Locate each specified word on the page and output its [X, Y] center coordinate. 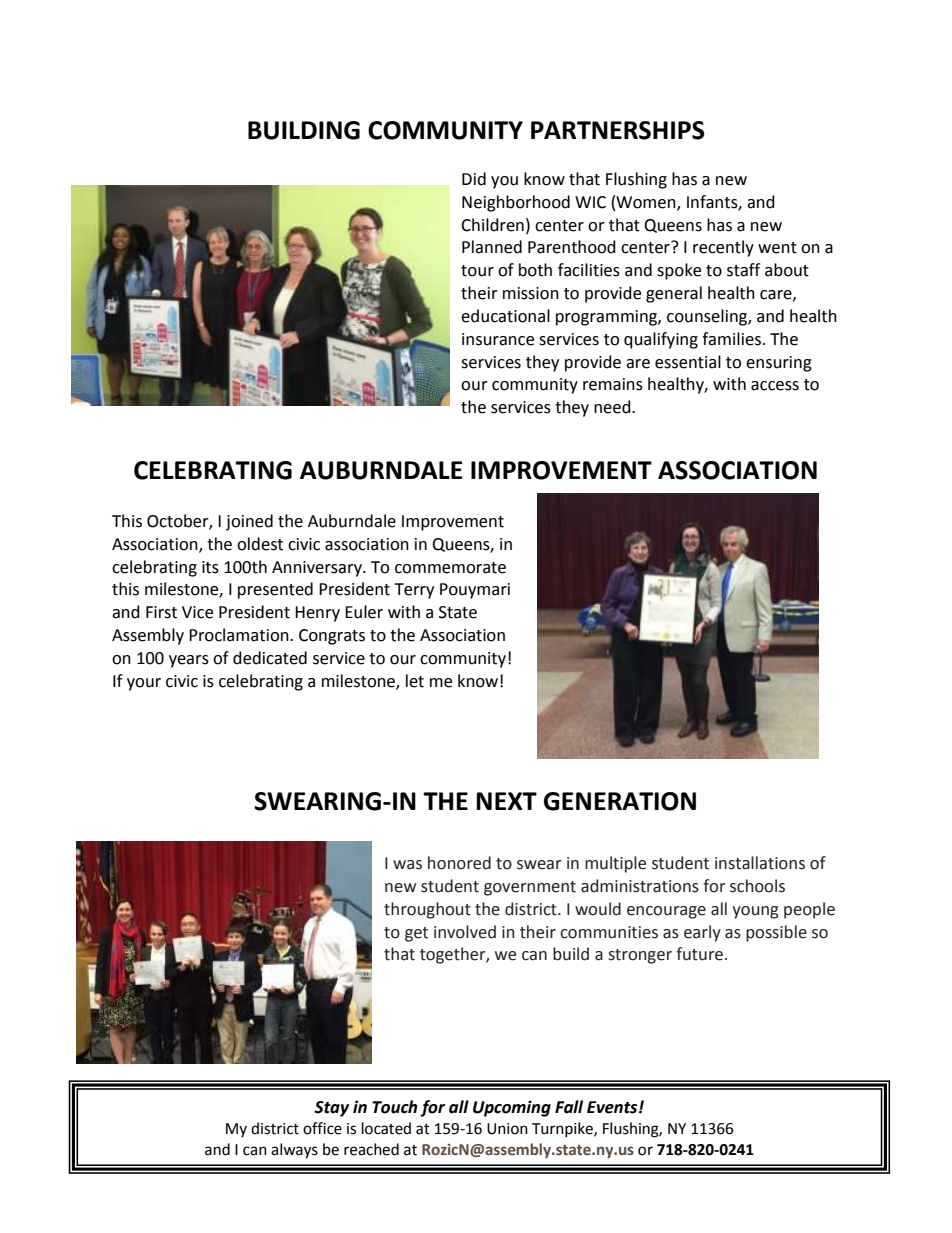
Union [507, 1129]
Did [474, 179]
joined [249, 522]
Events [613, 1107]
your [144, 684]
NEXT [506, 801]
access [775, 386]
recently [723, 248]
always [294, 1151]
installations [760, 863]
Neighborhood [516, 203]
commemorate [450, 568]
